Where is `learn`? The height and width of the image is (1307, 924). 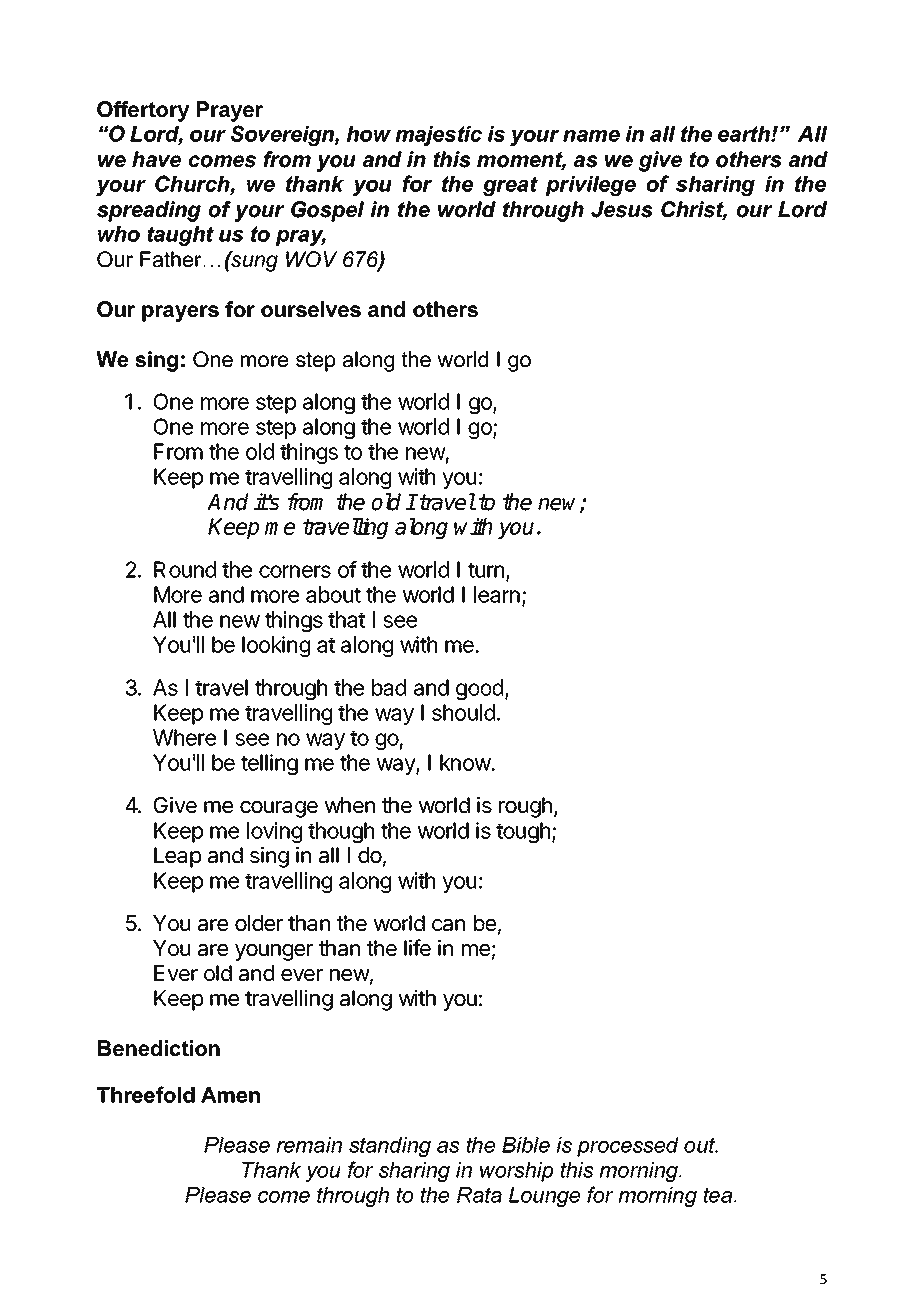
learn is located at coordinates (497, 594).
